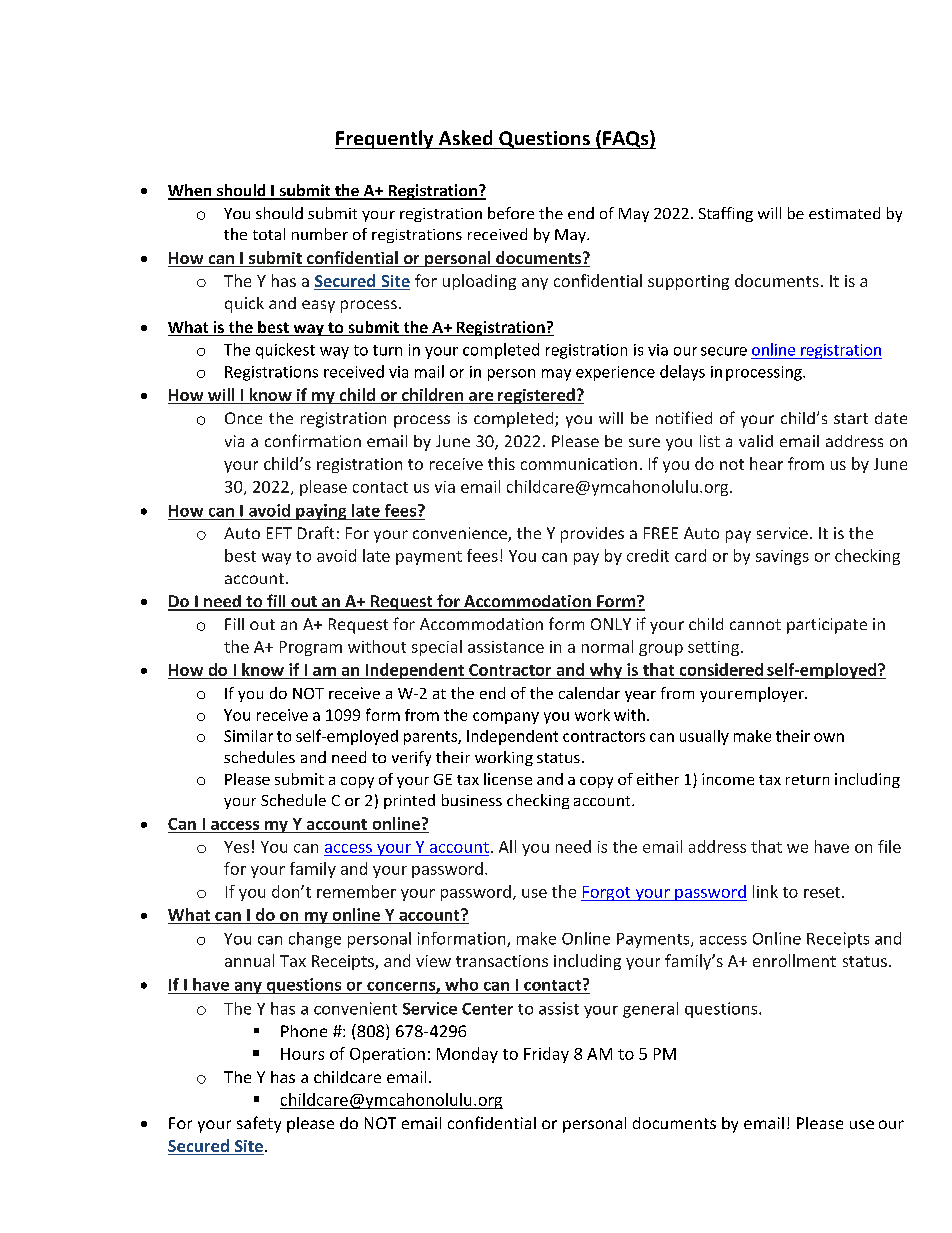  I want to click on enrollment, so click(794, 960).
